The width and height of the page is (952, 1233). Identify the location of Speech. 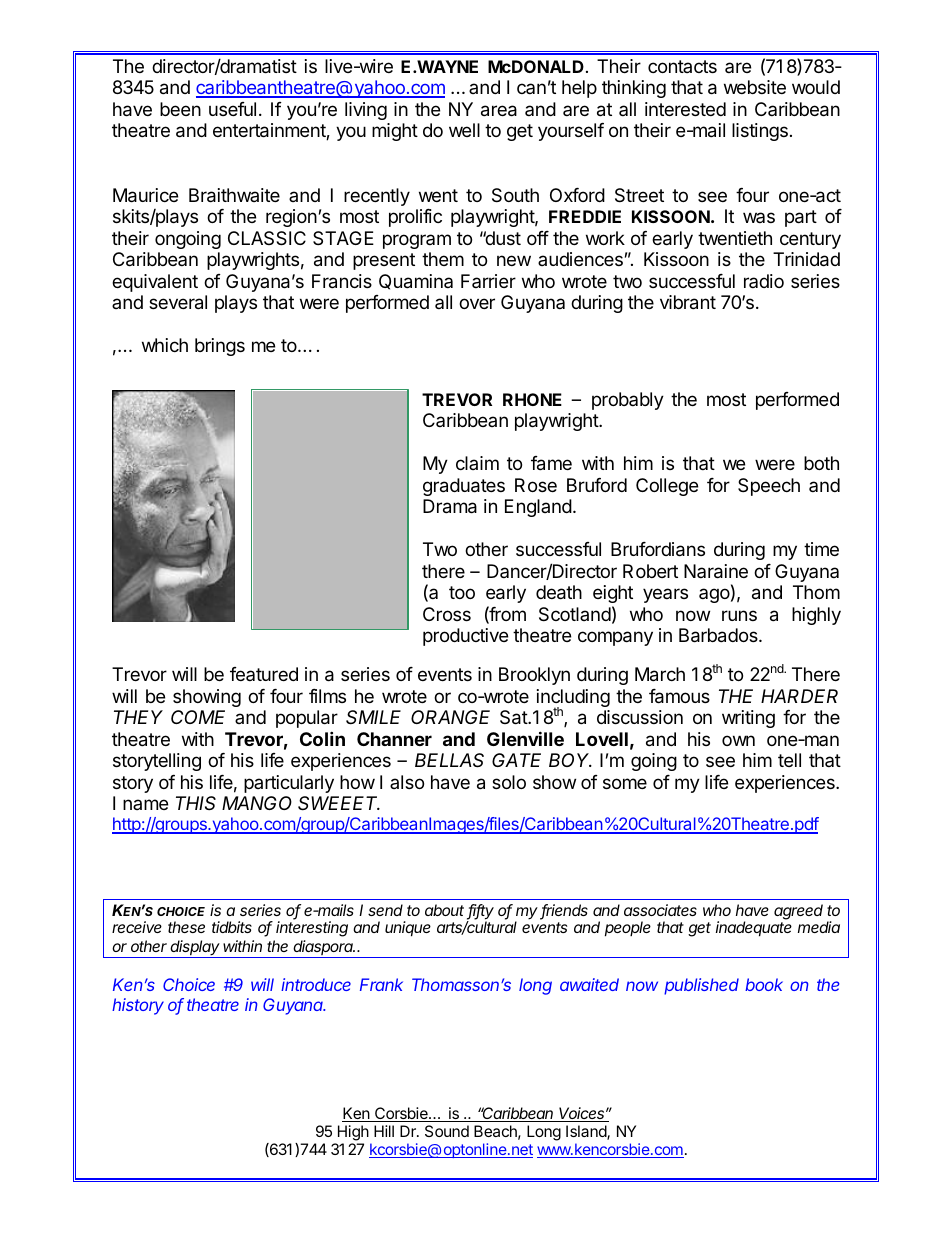
(769, 487).
